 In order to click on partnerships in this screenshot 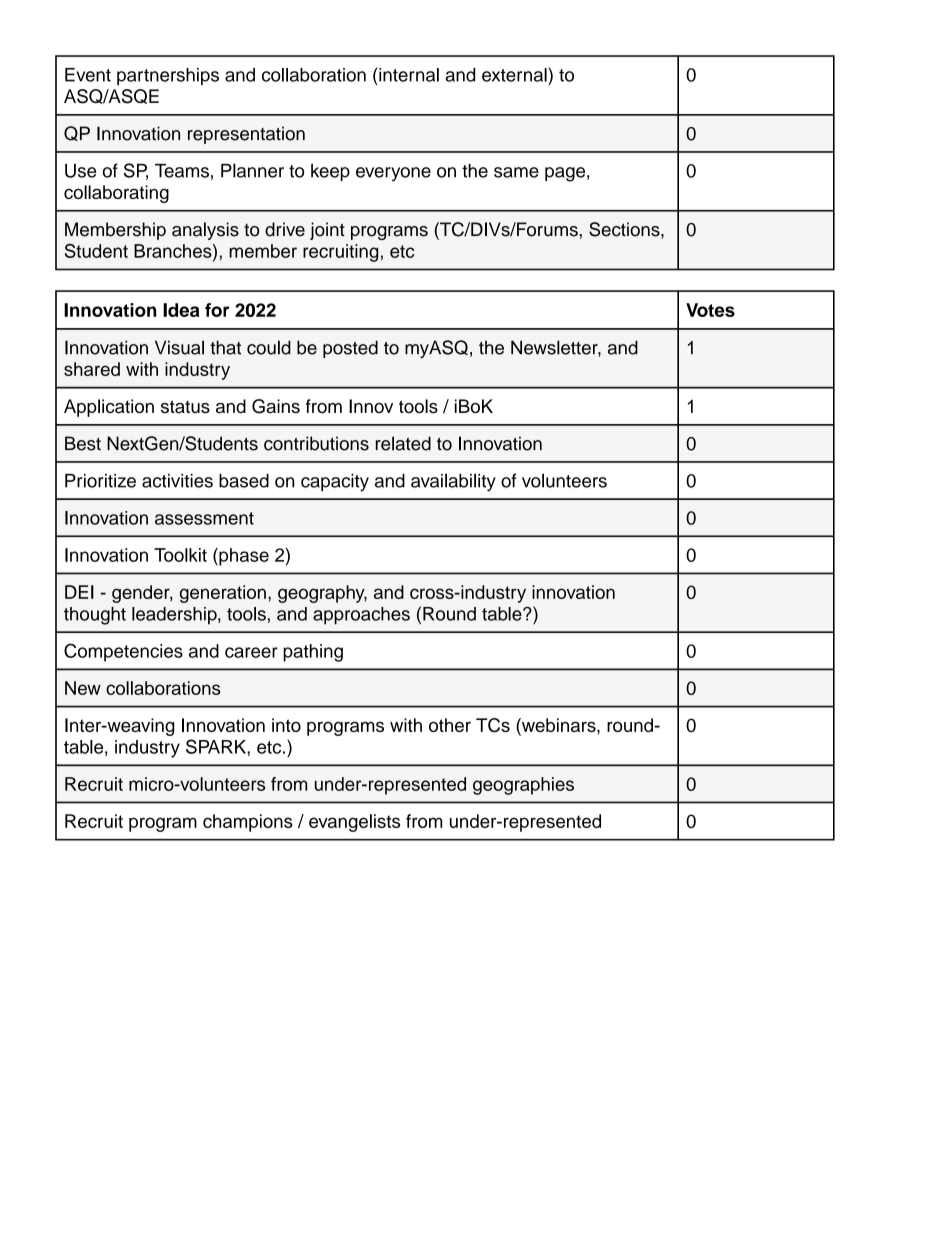, I will do `click(168, 77)`.
